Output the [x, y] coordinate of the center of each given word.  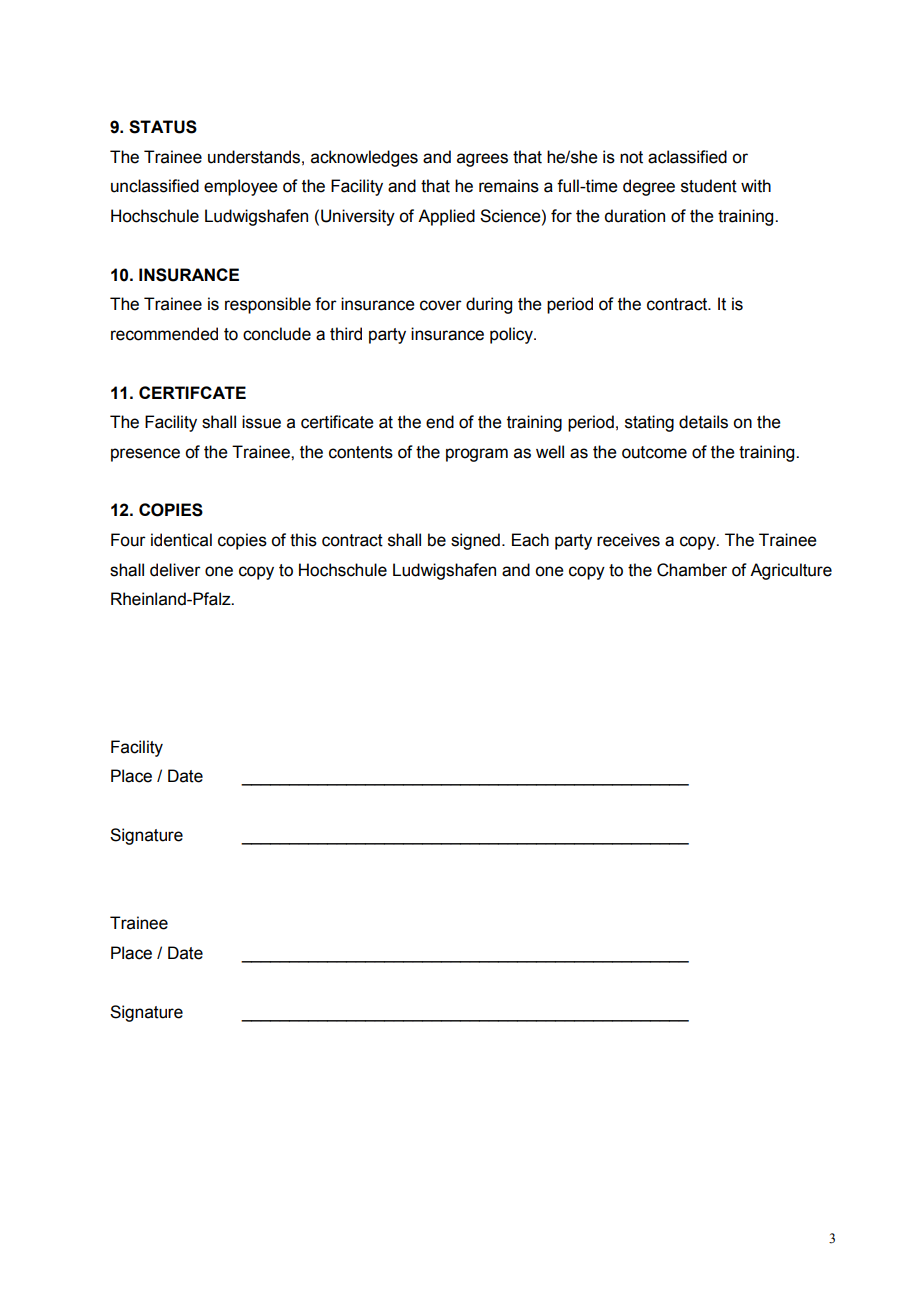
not [631, 157]
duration [634, 216]
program [477, 455]
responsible [268, 305]
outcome [654, 452]
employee [241, 187]
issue [261, 422]
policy [512, 335]
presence [145, 455]
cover [441, 305]
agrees [482, 160]
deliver [175, 570]
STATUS [163, 127]
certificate [337, 422]
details [703, 422]
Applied [446, 217]
